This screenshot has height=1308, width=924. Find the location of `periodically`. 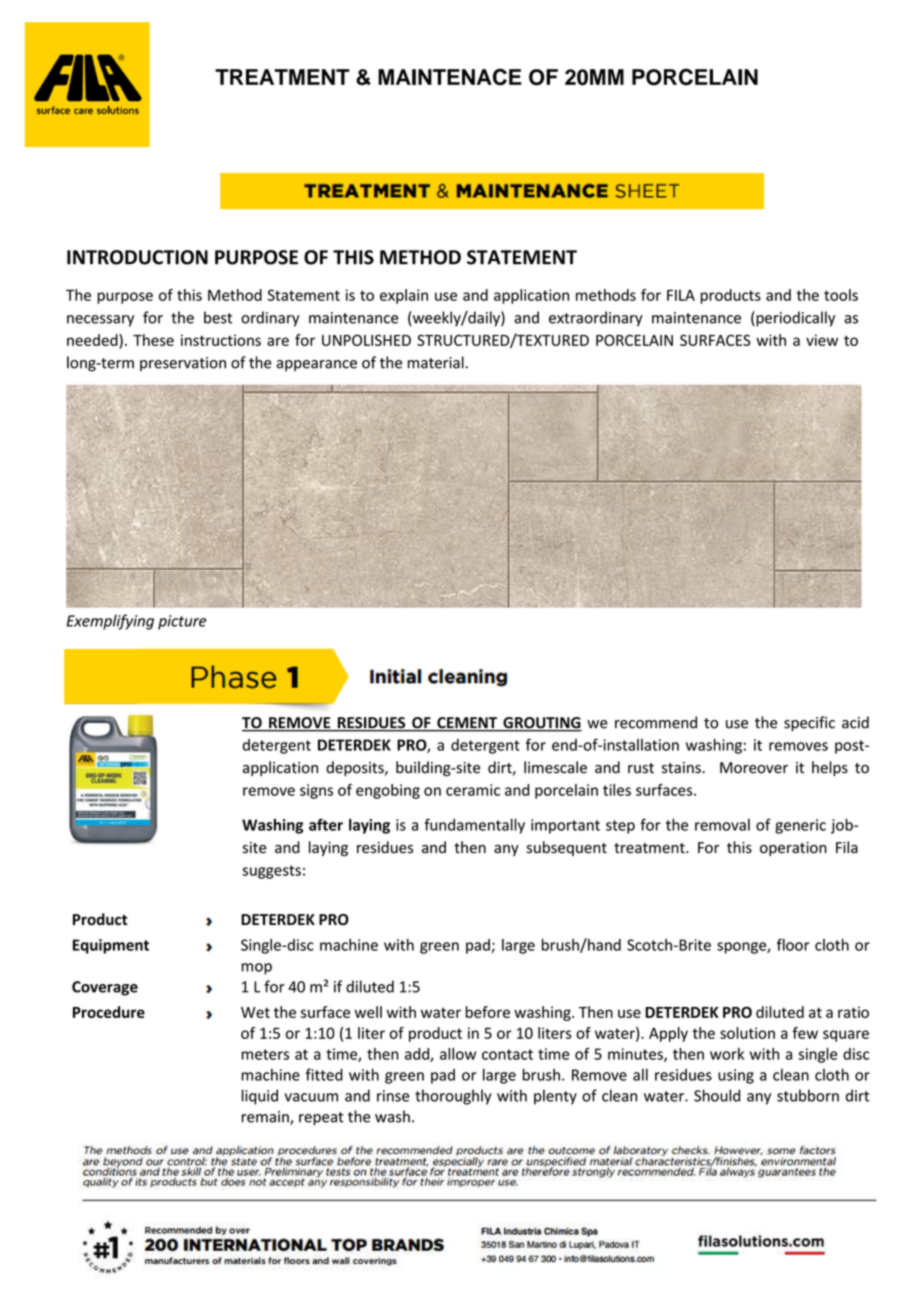

periodically is located at coordinates (794, 319).
